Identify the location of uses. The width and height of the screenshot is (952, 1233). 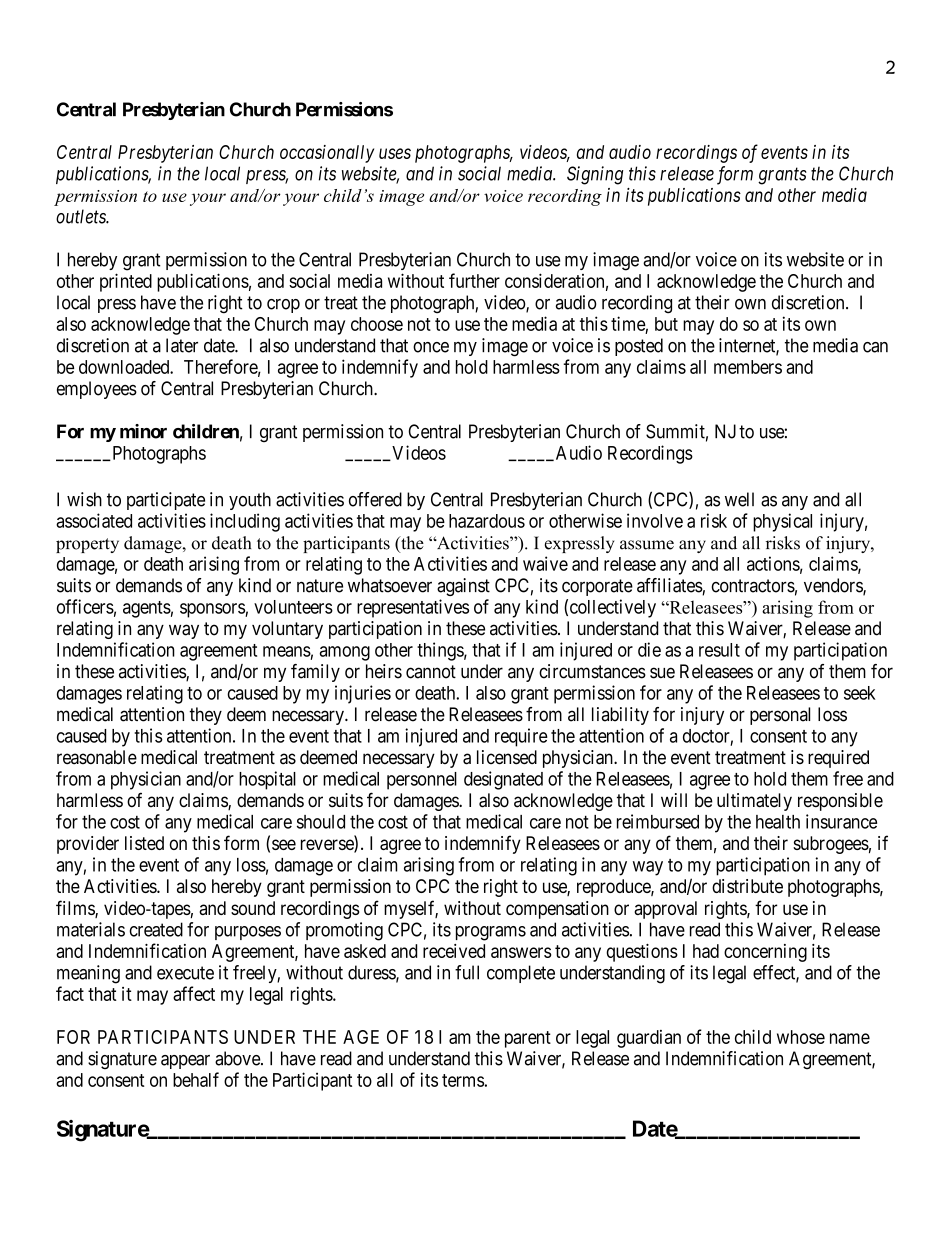
(395, 153).
